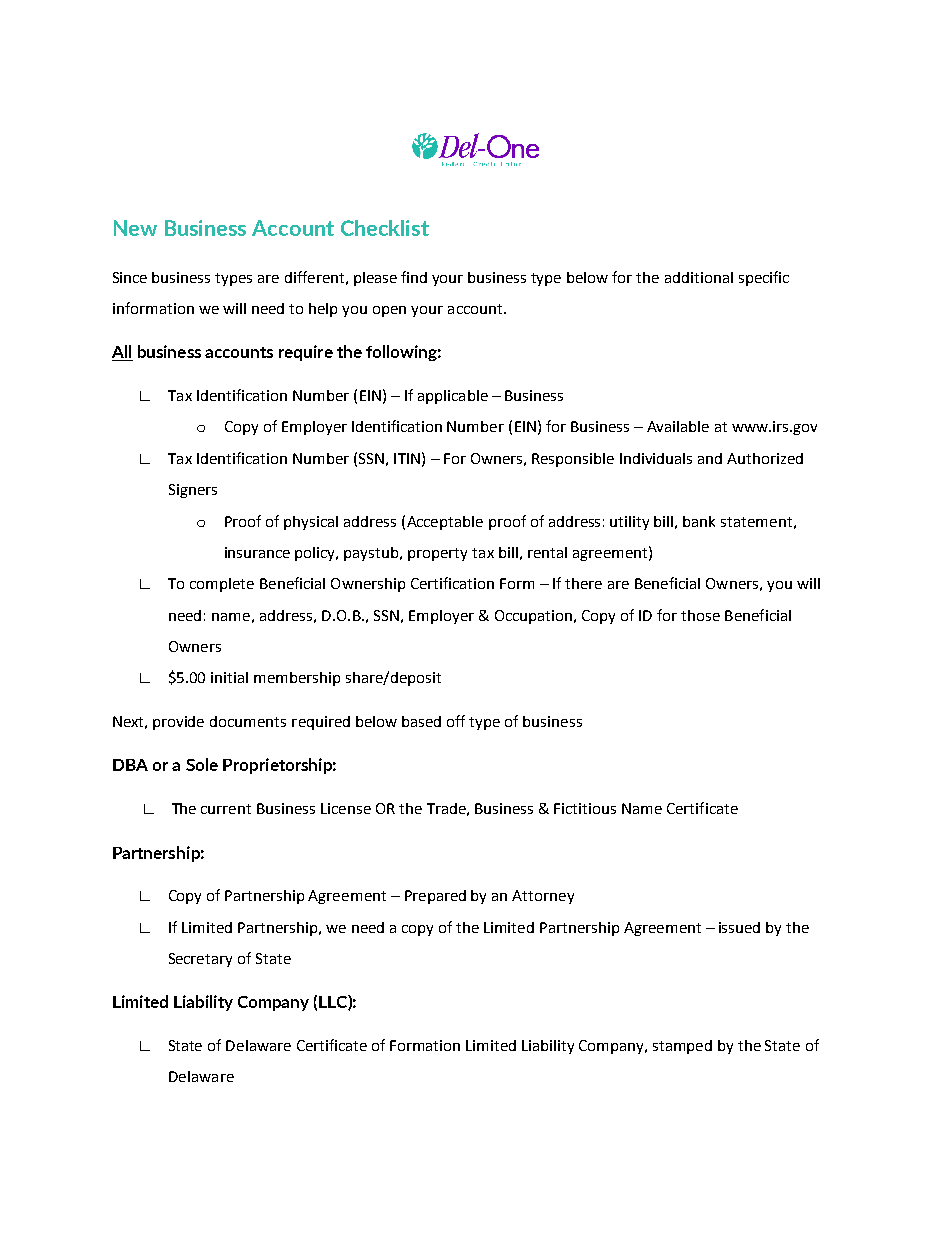 The image size is (952, 1233). What do you see at coordinates (452, 583) in the screenshot?
I see `Certification` at bounding box center [452, 583].
